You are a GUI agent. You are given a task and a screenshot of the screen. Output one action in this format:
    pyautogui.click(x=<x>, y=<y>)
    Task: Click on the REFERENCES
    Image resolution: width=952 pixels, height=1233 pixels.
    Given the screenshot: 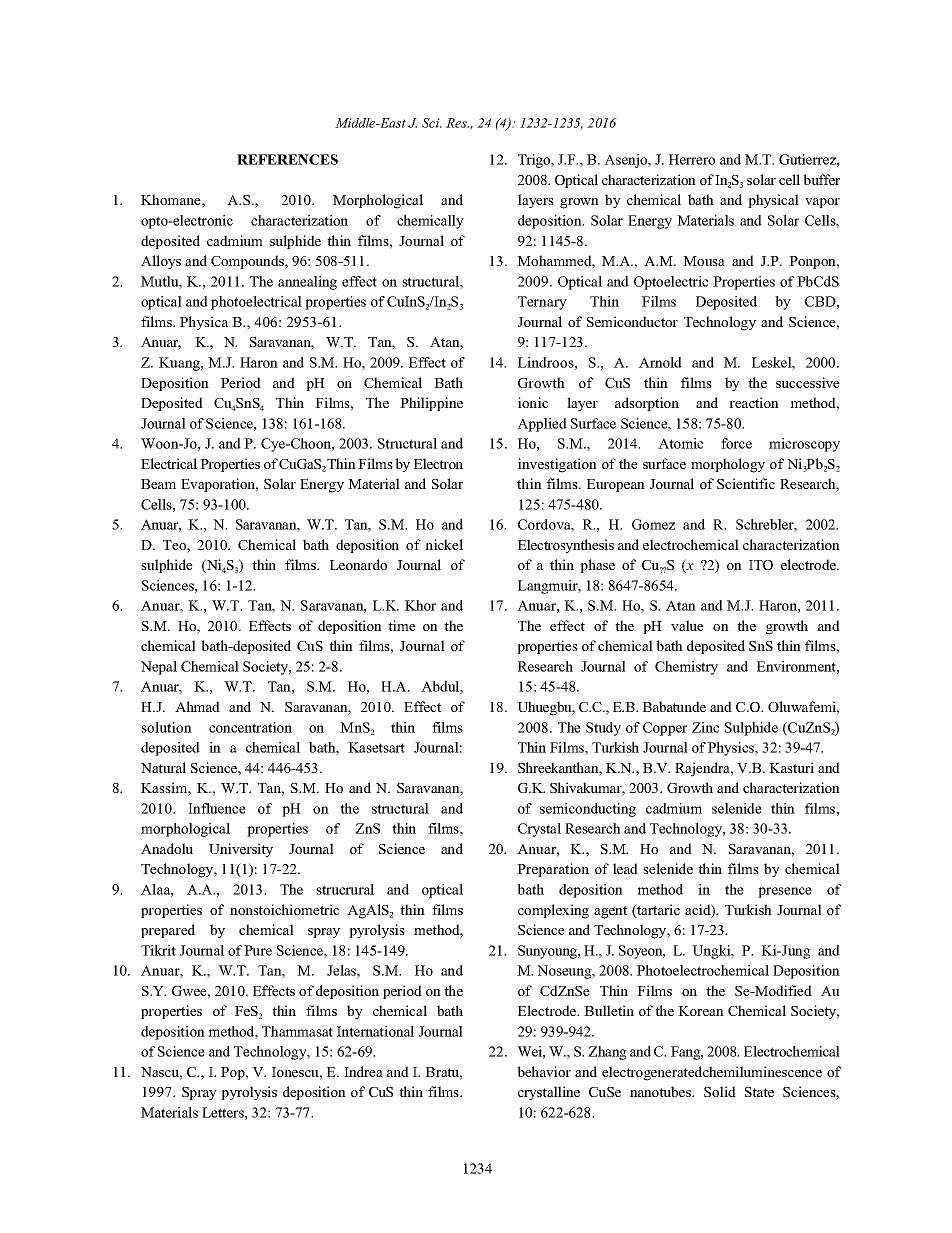 What is the action you would take?
    pyautogui.click(x=287, y=159)
